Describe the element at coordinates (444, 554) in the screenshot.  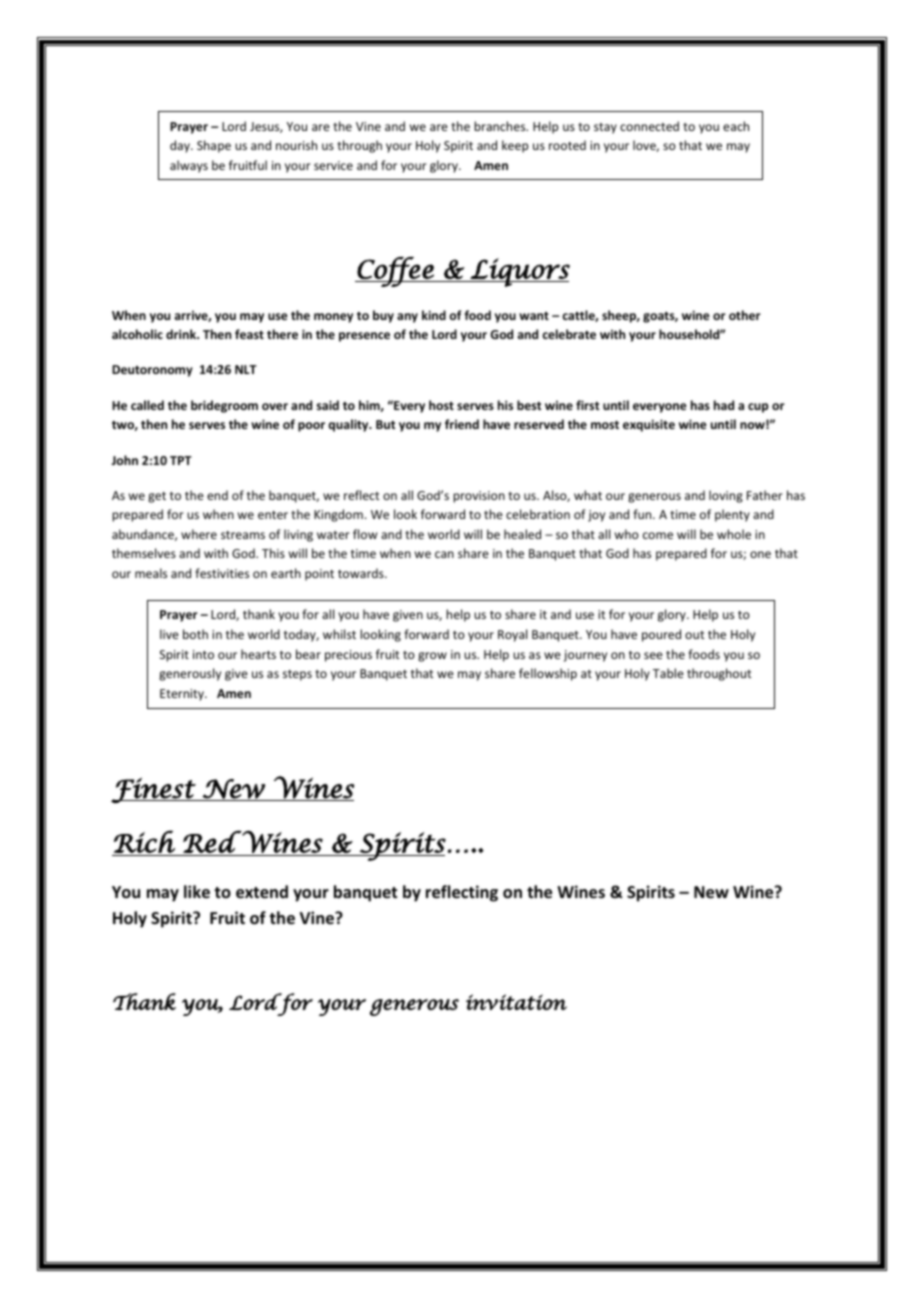
I see `can` at that location.
